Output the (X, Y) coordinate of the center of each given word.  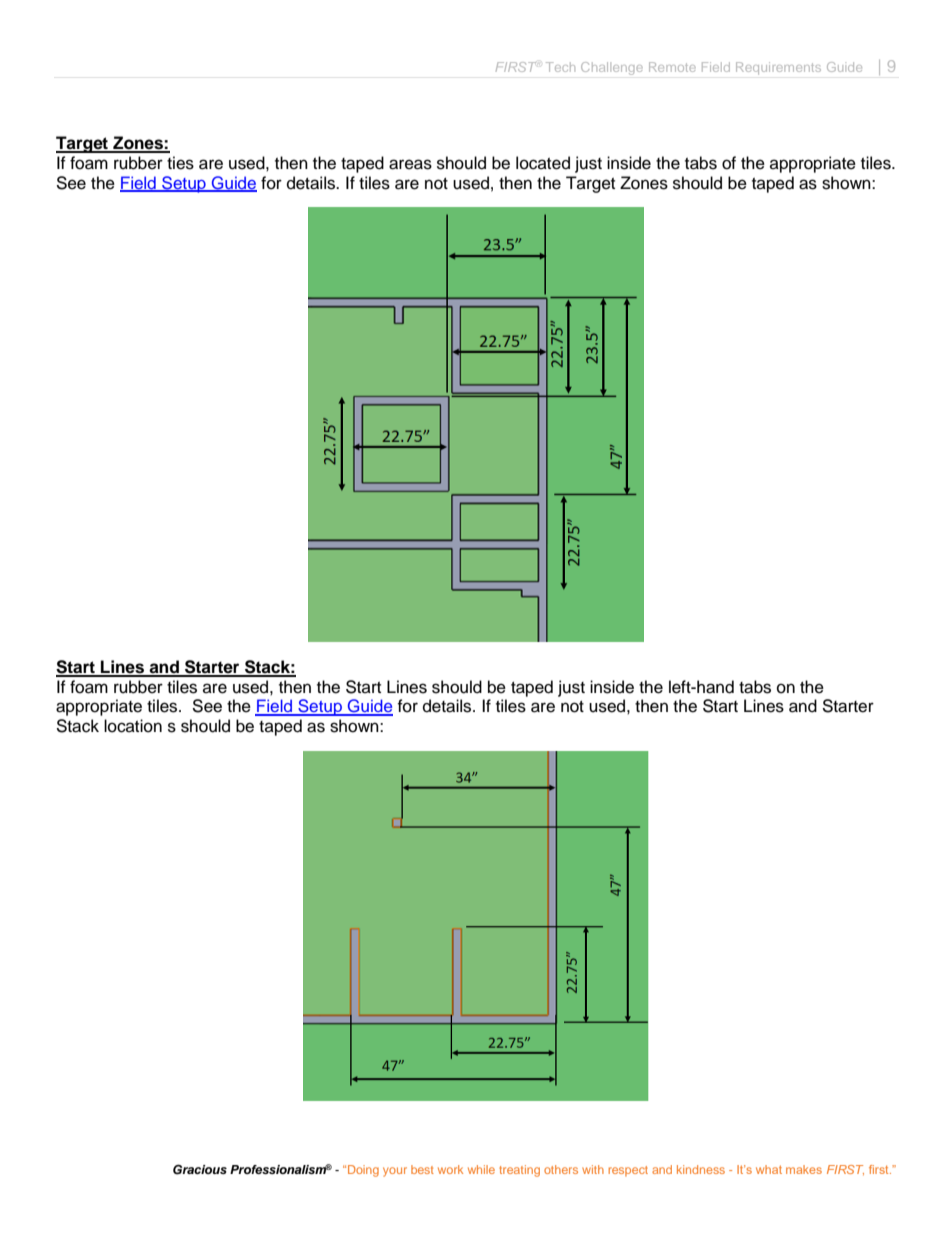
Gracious (200, 1169)
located (543, 163)
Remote (672, 67)
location (133, 726)
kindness (701, 1169)
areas (410, 164)
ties (180, 163)
